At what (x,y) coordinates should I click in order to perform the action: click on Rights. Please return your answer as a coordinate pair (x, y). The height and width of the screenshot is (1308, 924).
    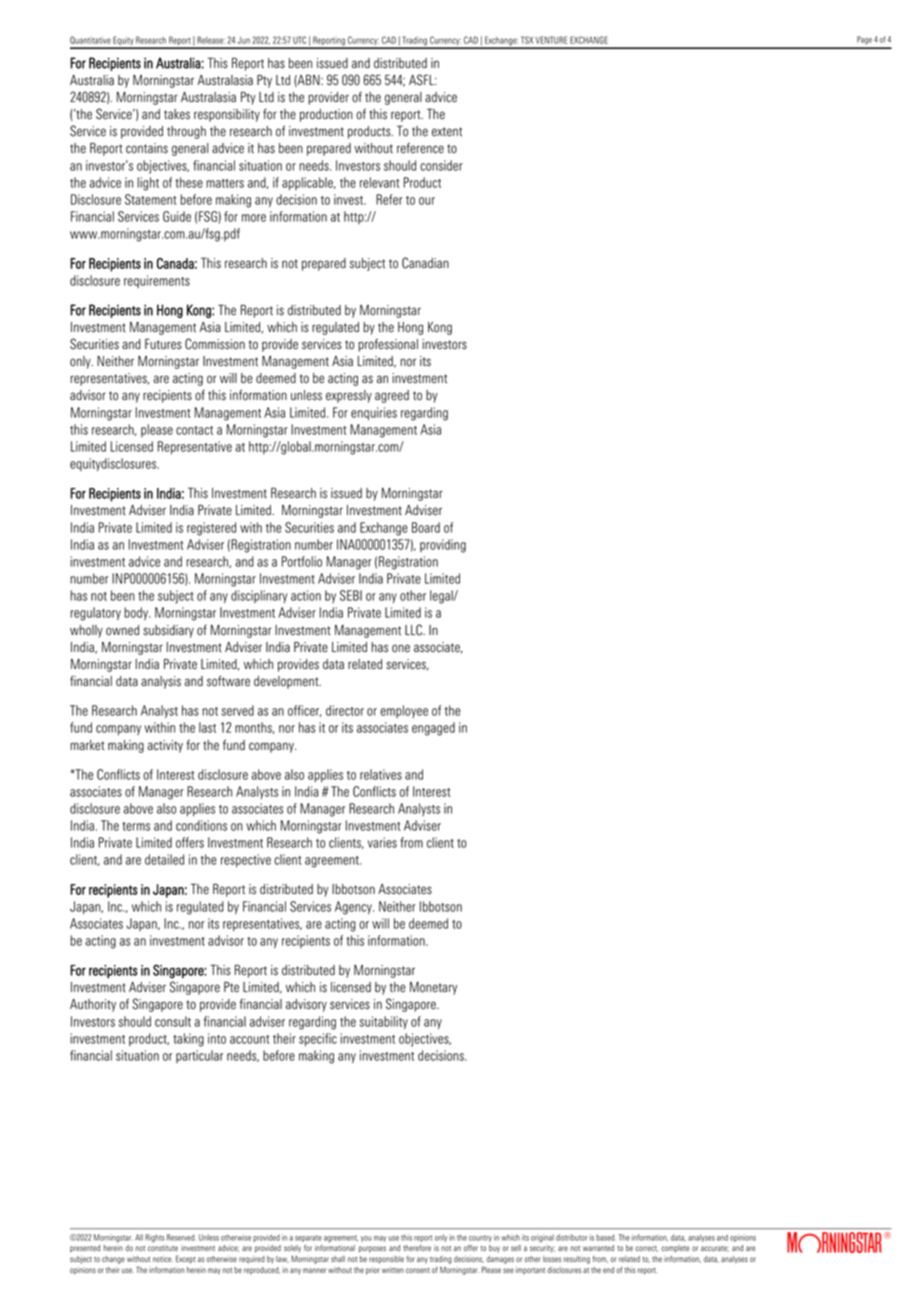
    Looking at the image, I should click on (155, 1238).
